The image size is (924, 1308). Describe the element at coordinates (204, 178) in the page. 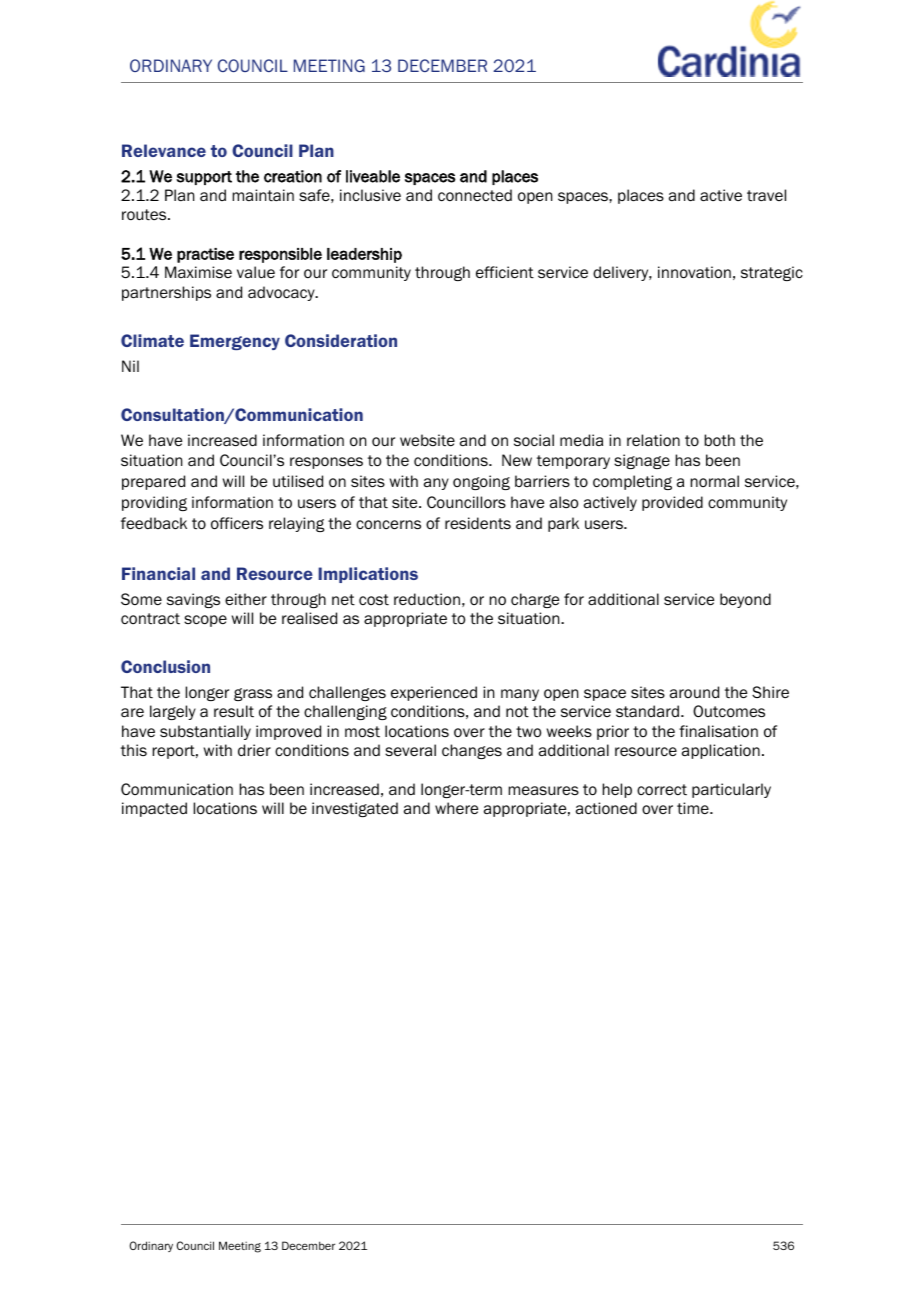

I see `support` at that location.
